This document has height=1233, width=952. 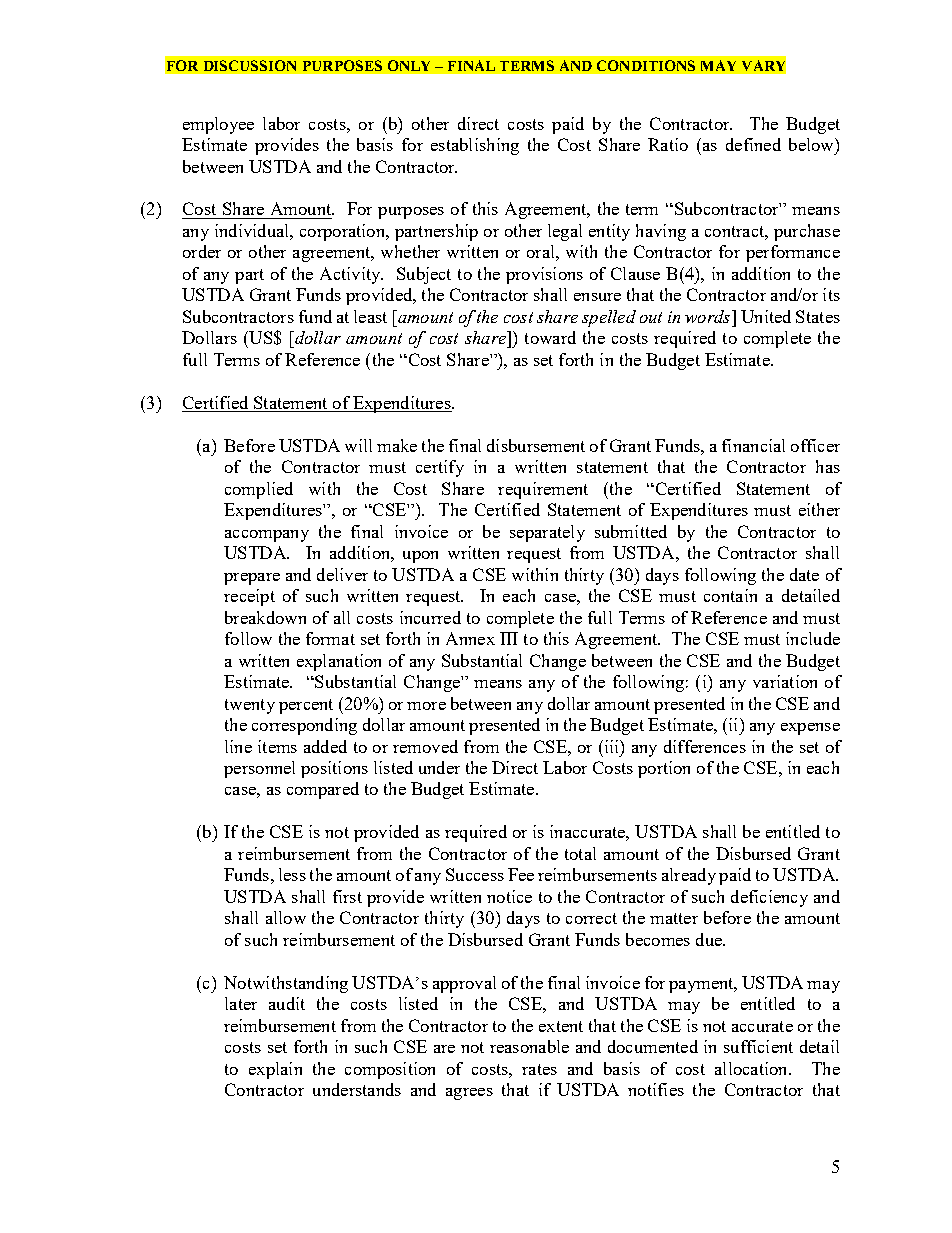 I want to click on items, so click(x=277, y=746).
